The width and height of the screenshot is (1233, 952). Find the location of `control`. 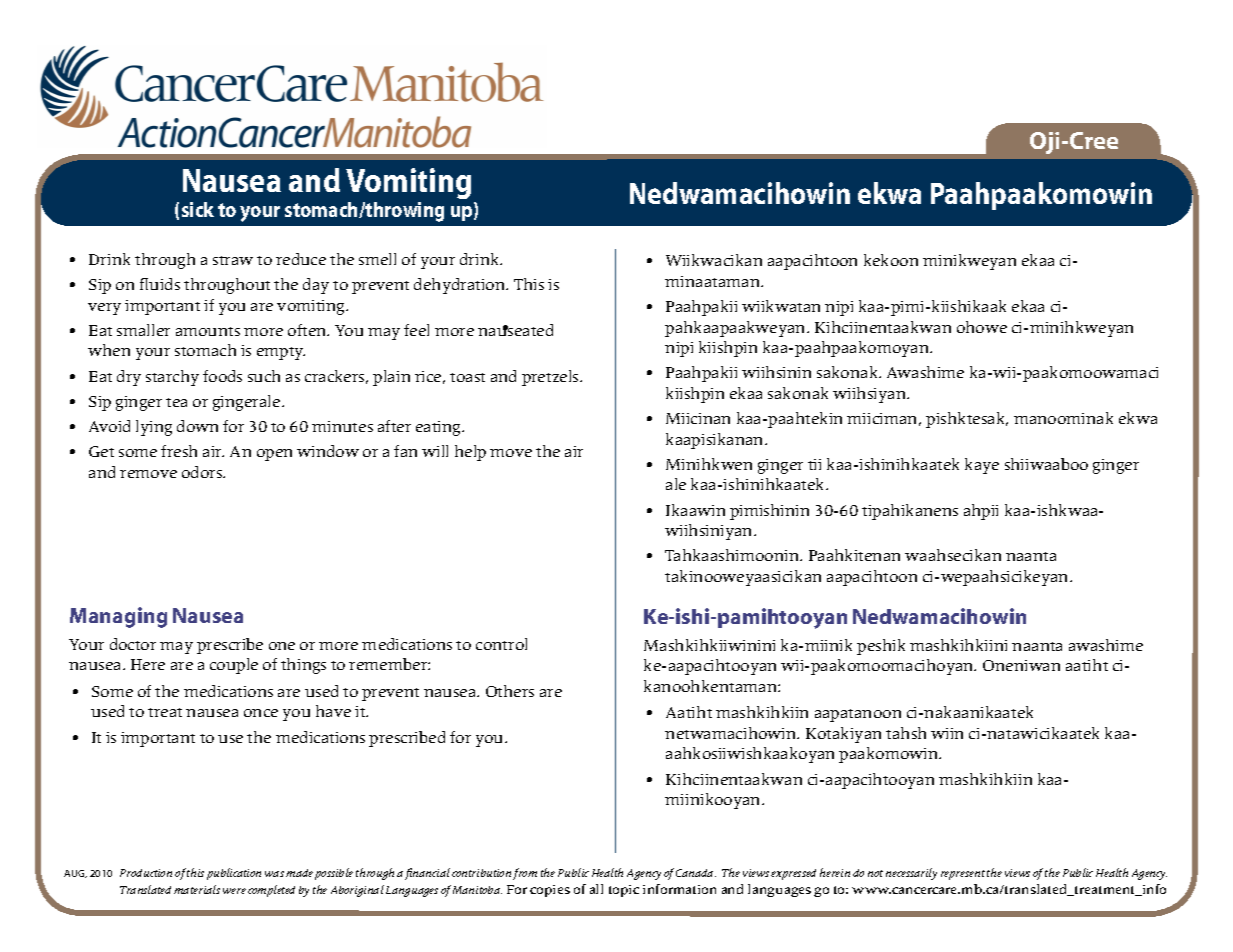

control is located at coordinates (501, 644).
